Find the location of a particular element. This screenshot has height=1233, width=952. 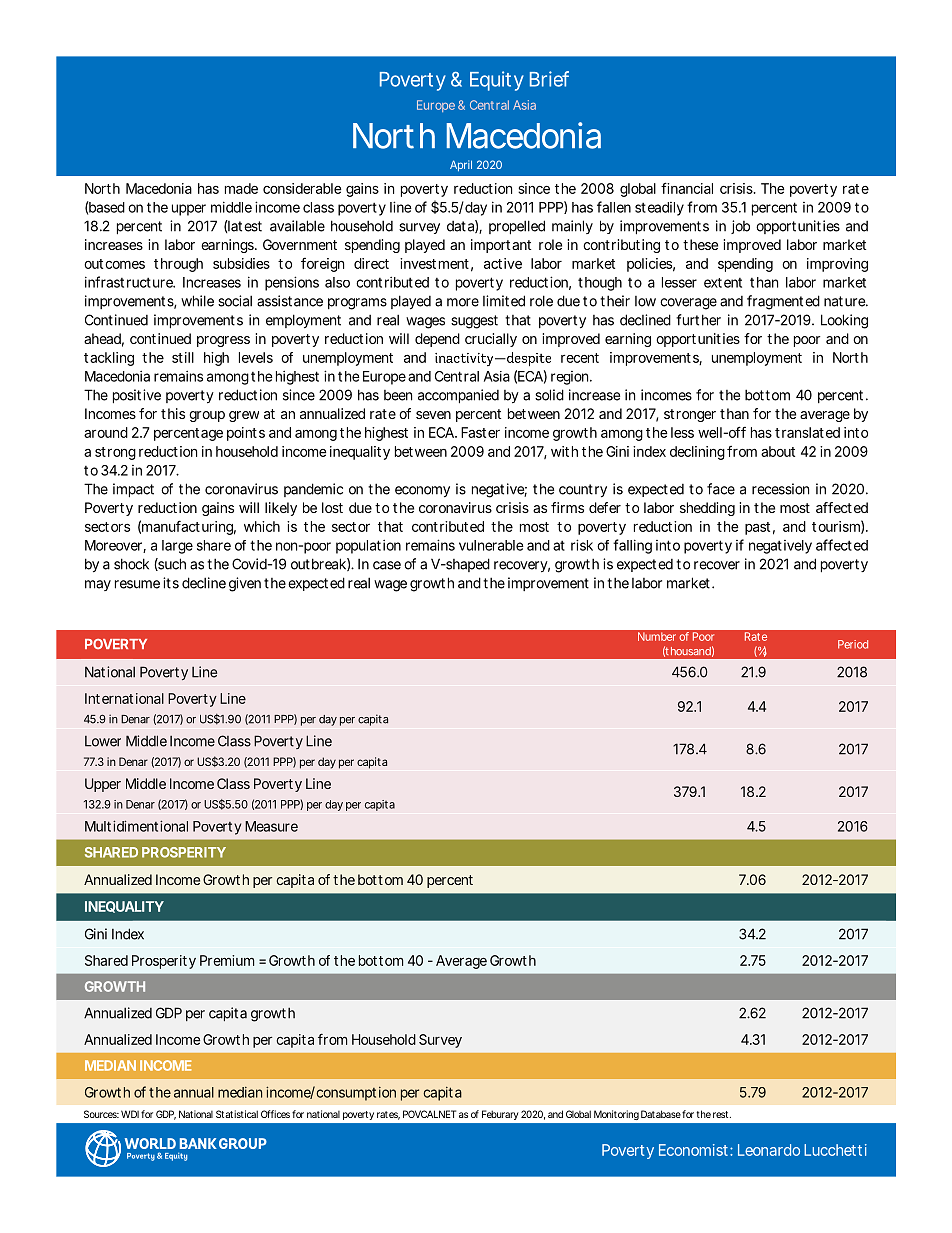

Premium is located at coordinates (225, 960).
